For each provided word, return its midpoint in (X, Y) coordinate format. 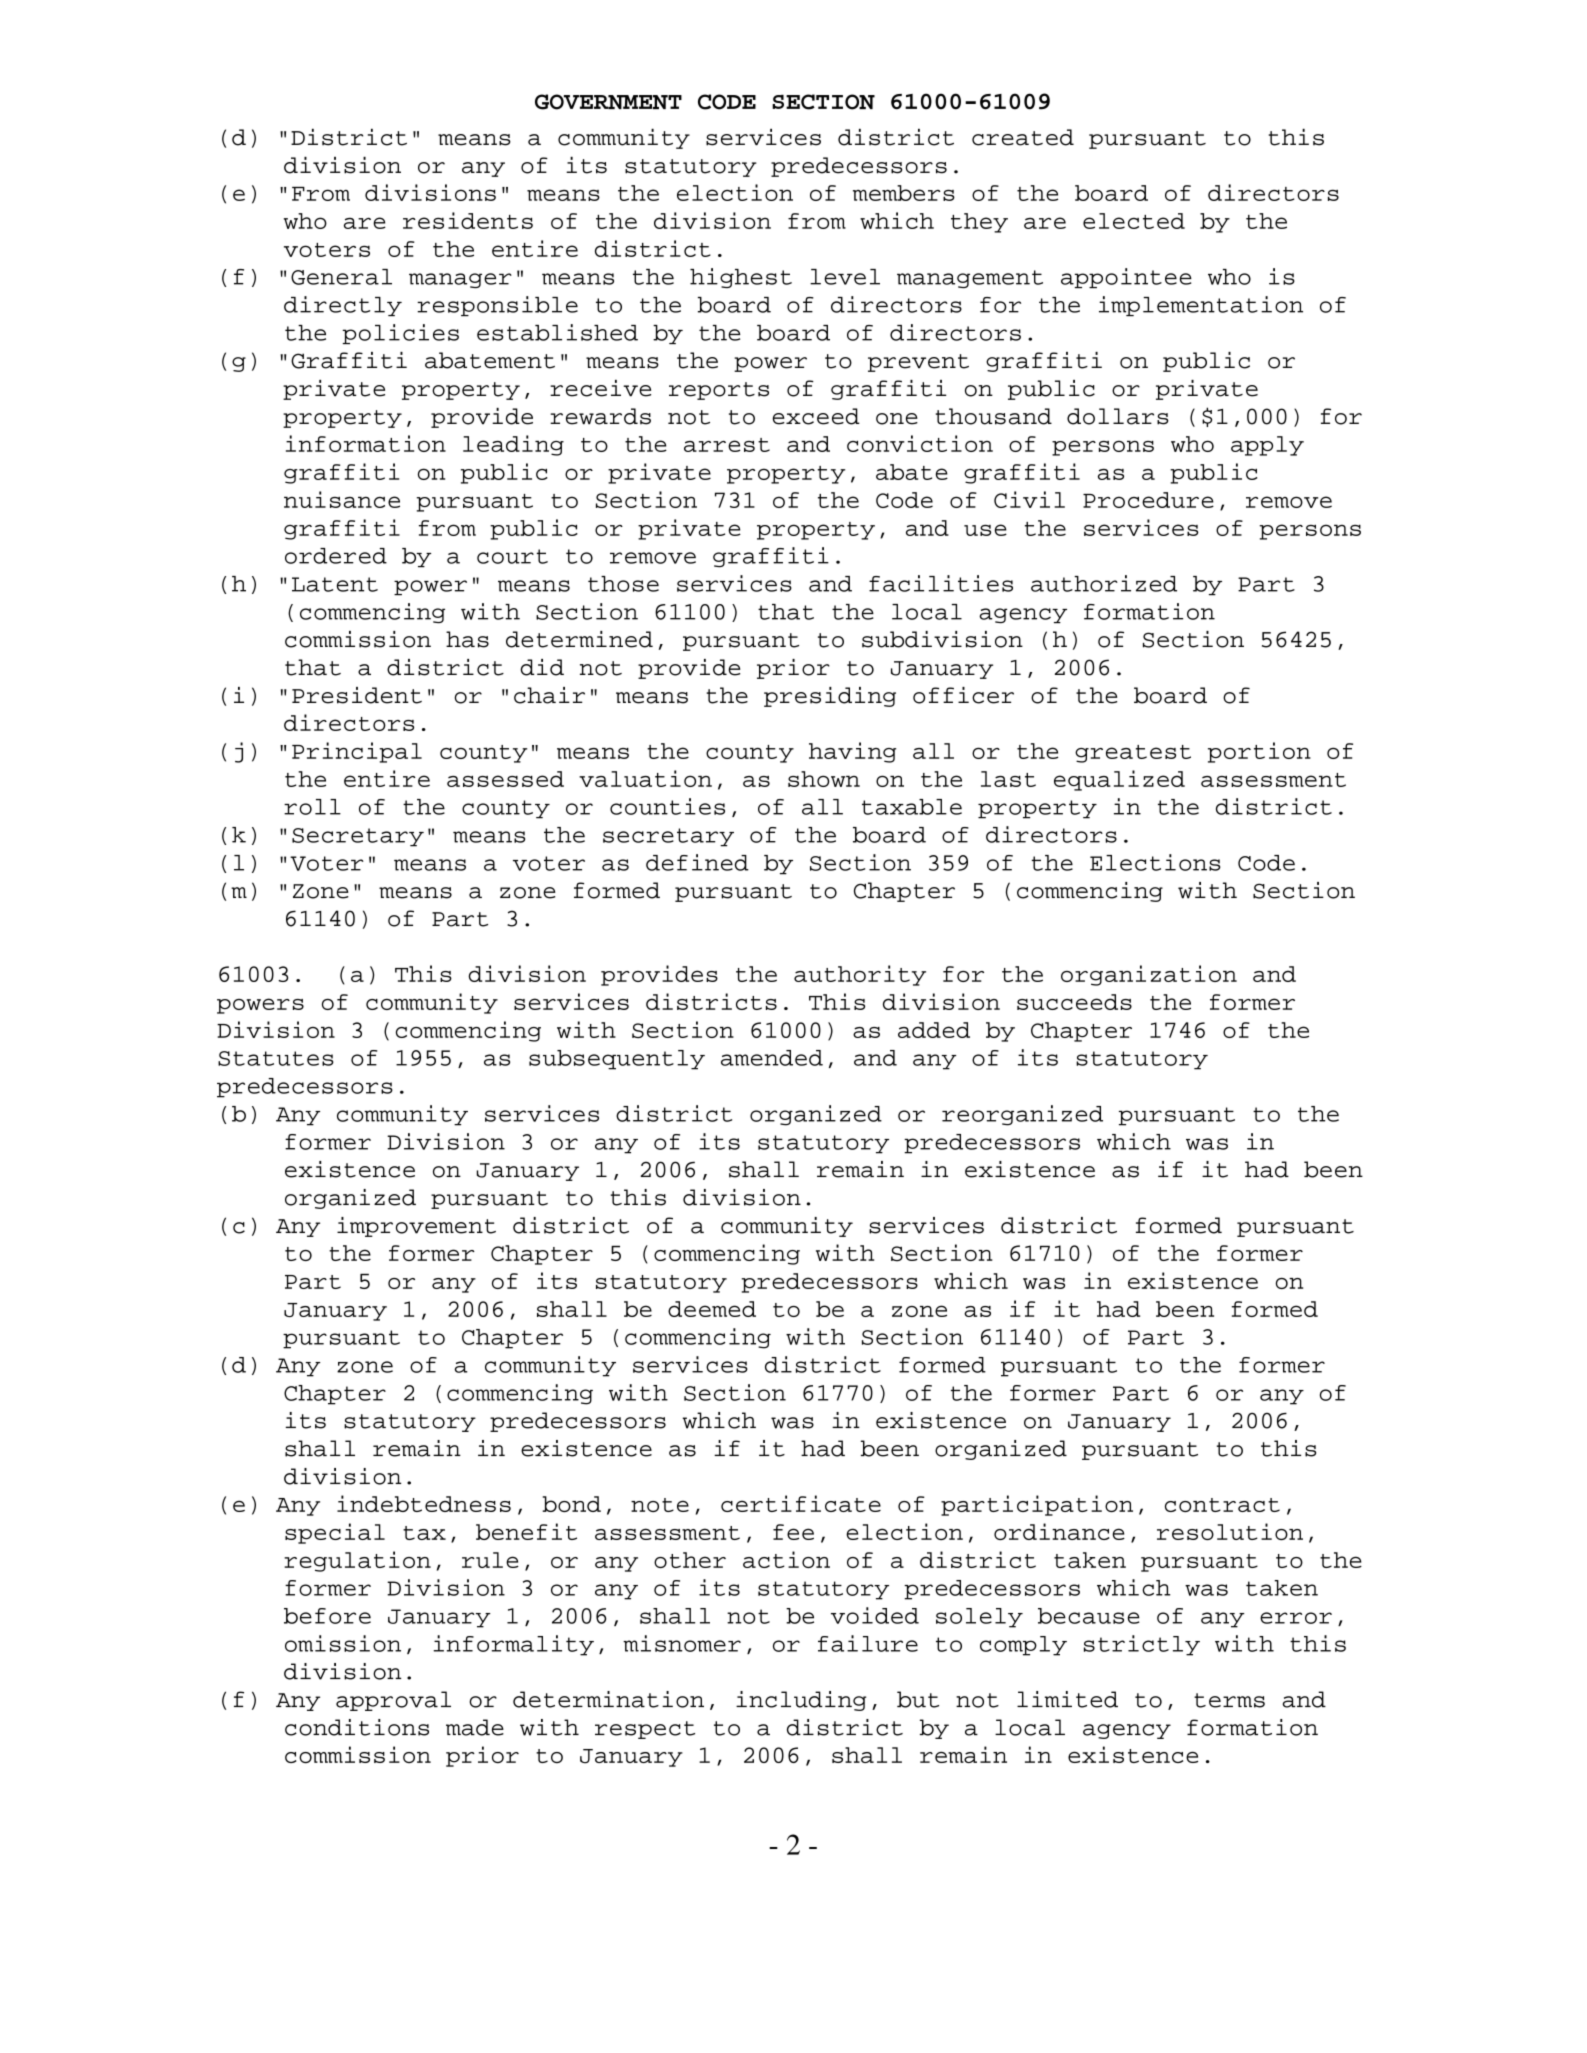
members (904, 193)
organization (1149, 975)
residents (468, 220)
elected (1134, 221)
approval (393, 1701)
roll (312, 807)
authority (860, 975)
